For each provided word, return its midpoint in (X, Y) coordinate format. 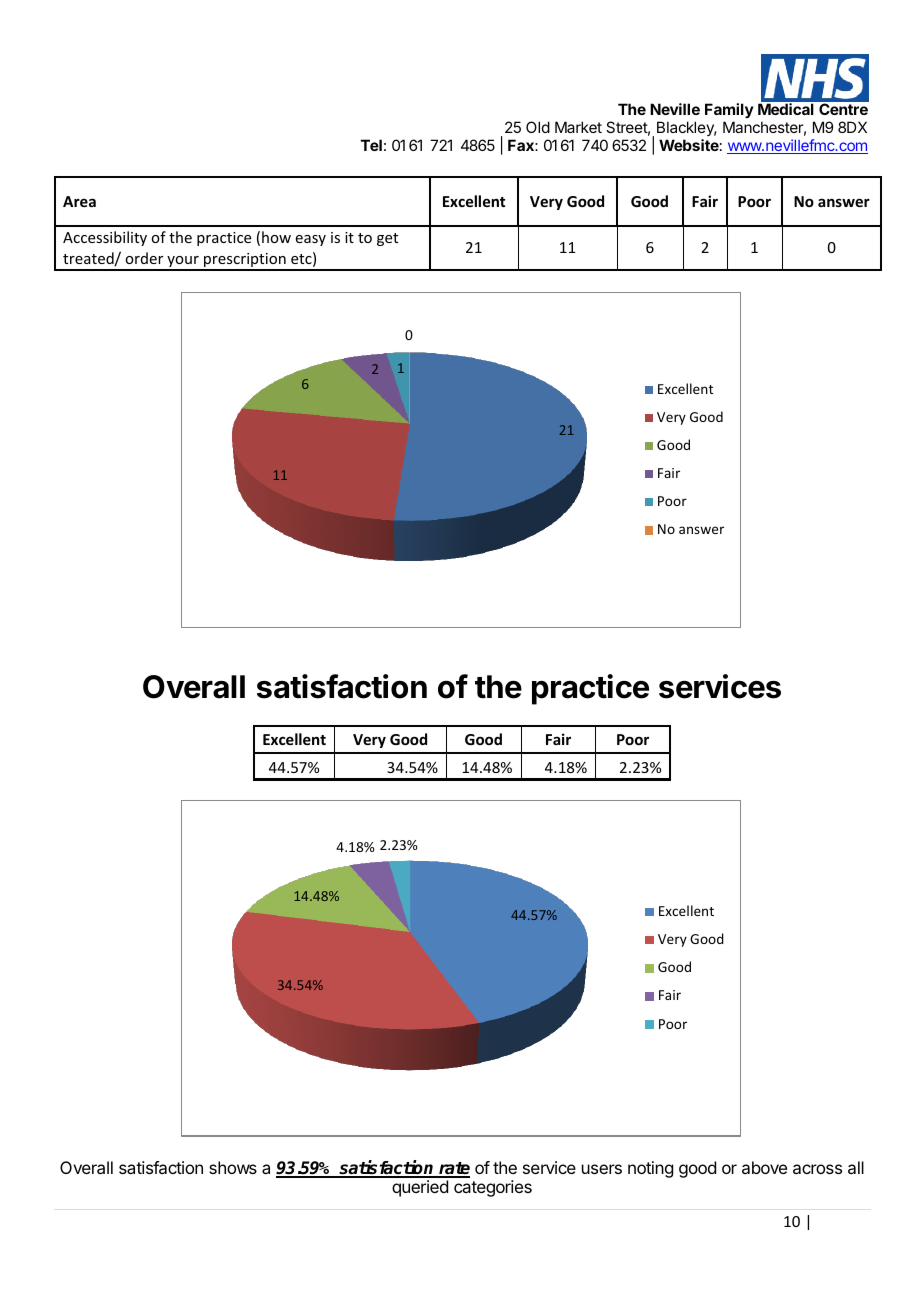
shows (233, 1167)
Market (578, 127)
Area (79, 201)
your (183, 263)
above (764, 1167)
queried (420, 1188)
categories (493, 1188)
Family (729, 112)
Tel (371, 145)
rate (453, 1169)
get (387, 239)
